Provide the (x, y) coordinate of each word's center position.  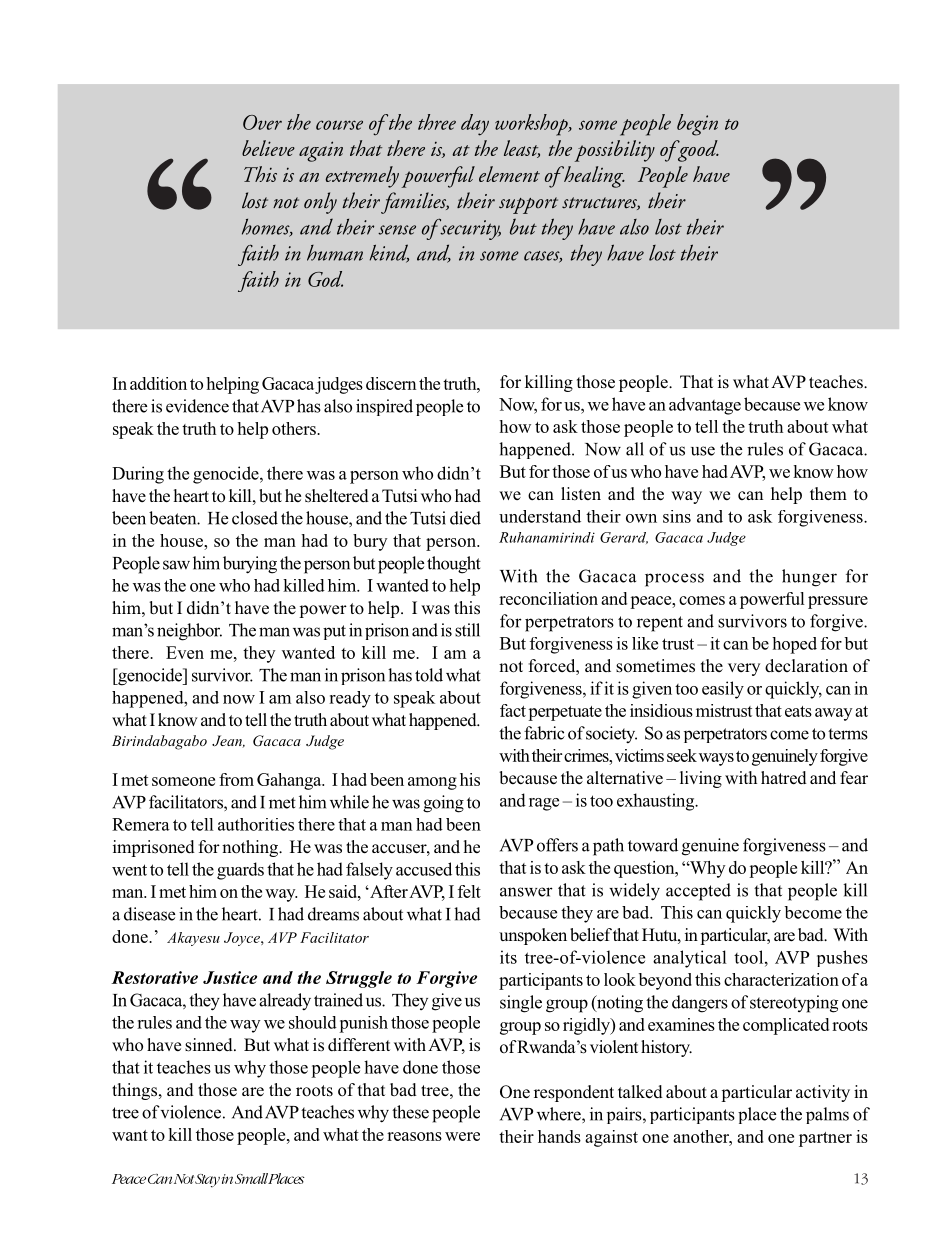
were (462, 1136)
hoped (794, 645)
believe (268, 148)
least (522, 149)
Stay (207, 1181)
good (697, 151)
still (467, 630)
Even (185, 652)
